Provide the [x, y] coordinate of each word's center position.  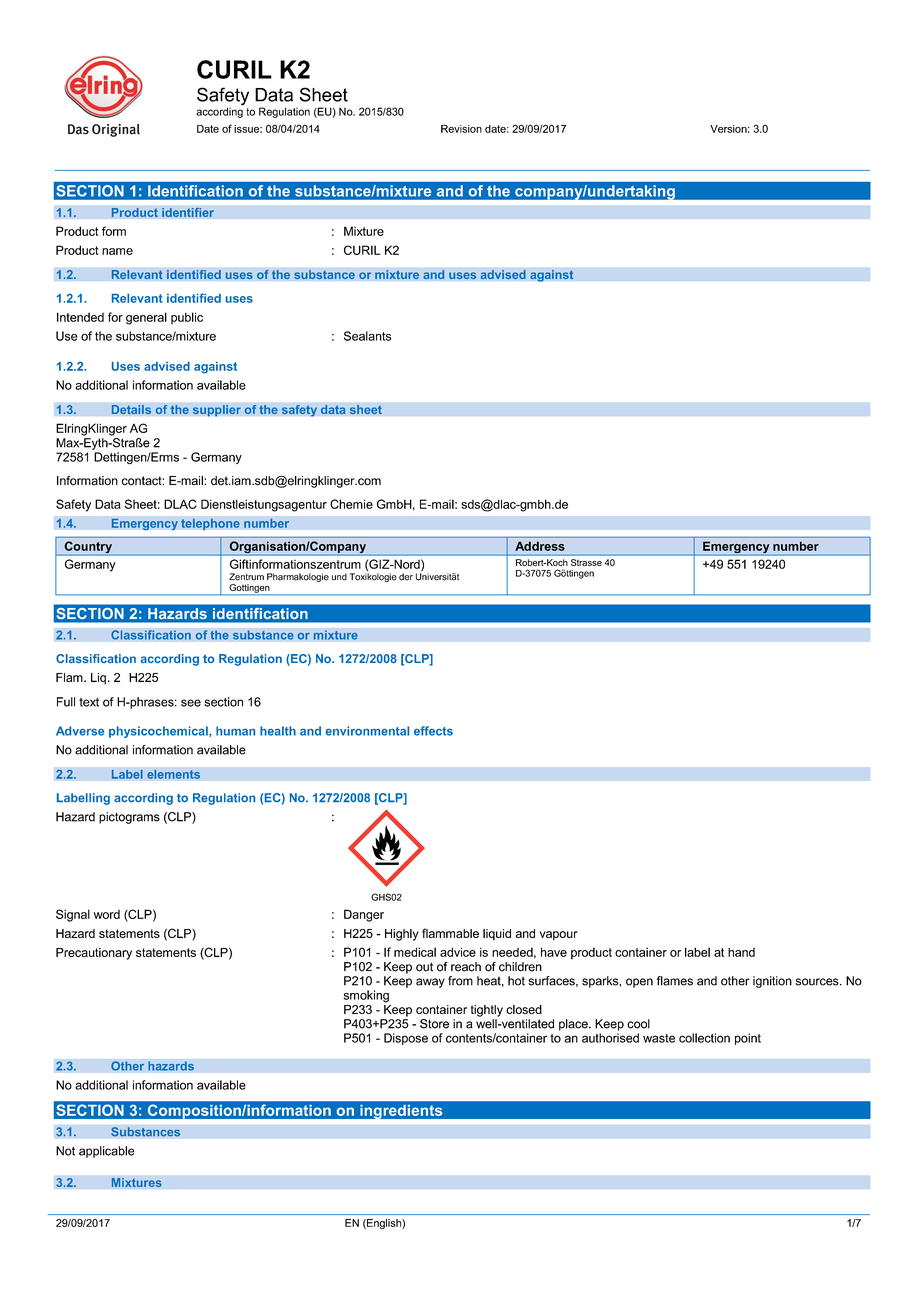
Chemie [351, 504]
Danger [364, 915]
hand [741, 952]
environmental [367, 731]
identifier [188, 212]
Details [131, 410]
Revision [461, 129]
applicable [107, 1152]
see [191, 703]
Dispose [406, 1039]
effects [433, 731]
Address [540, 546]
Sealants [367, 336]
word [107, 914]
